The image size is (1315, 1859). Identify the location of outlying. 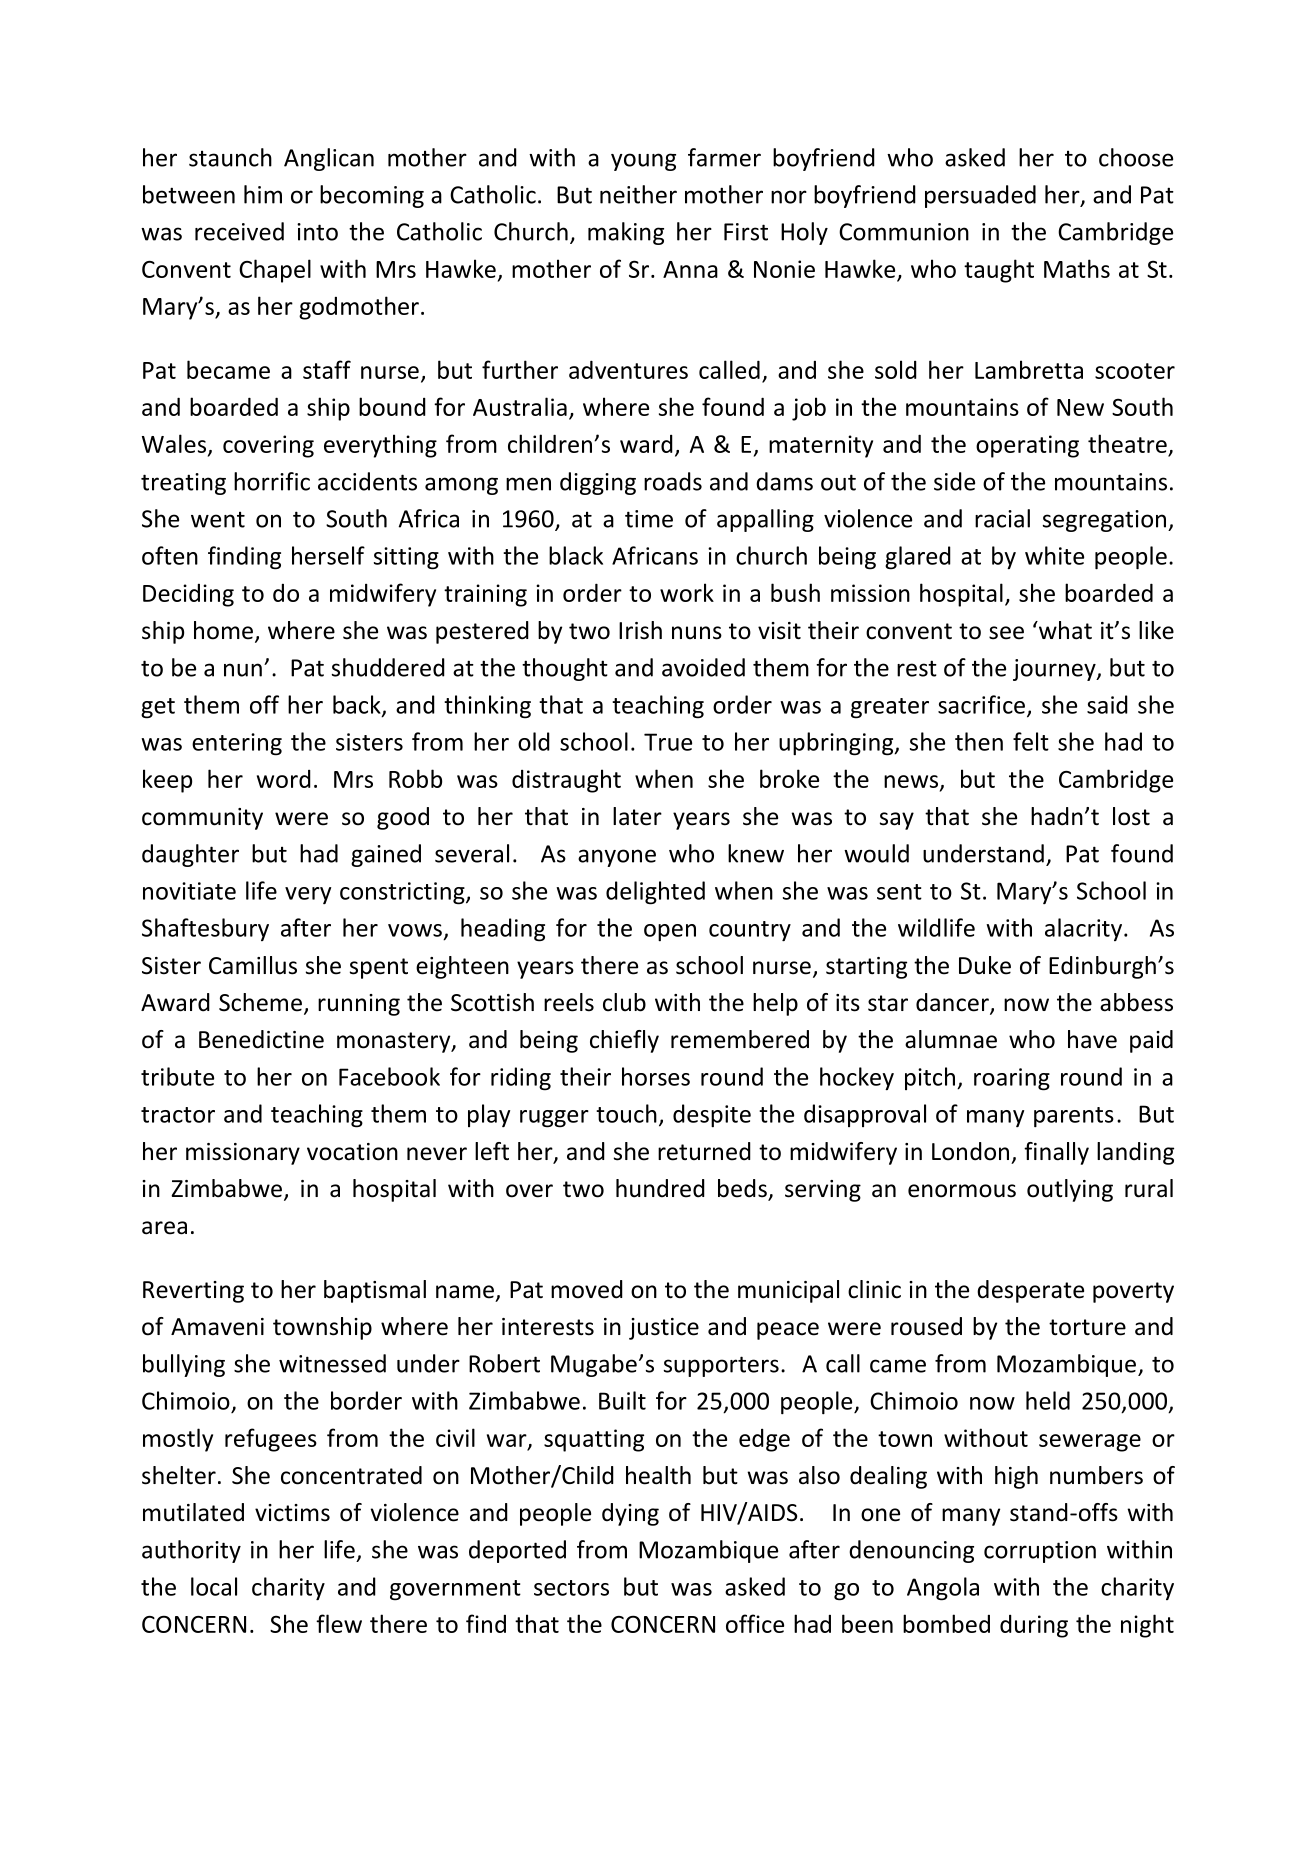
(1070, 1190).
